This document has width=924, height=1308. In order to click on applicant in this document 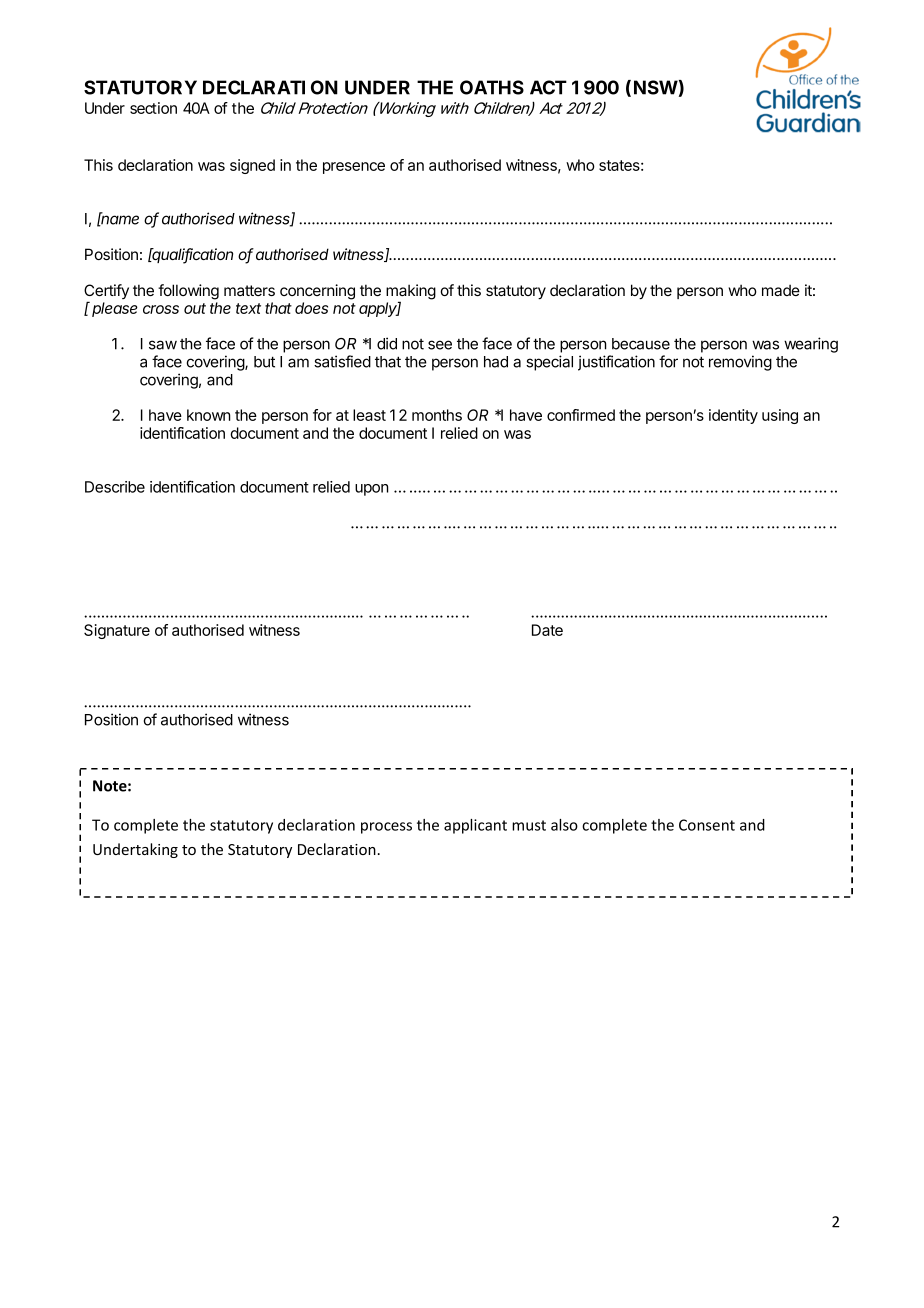, I will do `click(475, 826)`.
